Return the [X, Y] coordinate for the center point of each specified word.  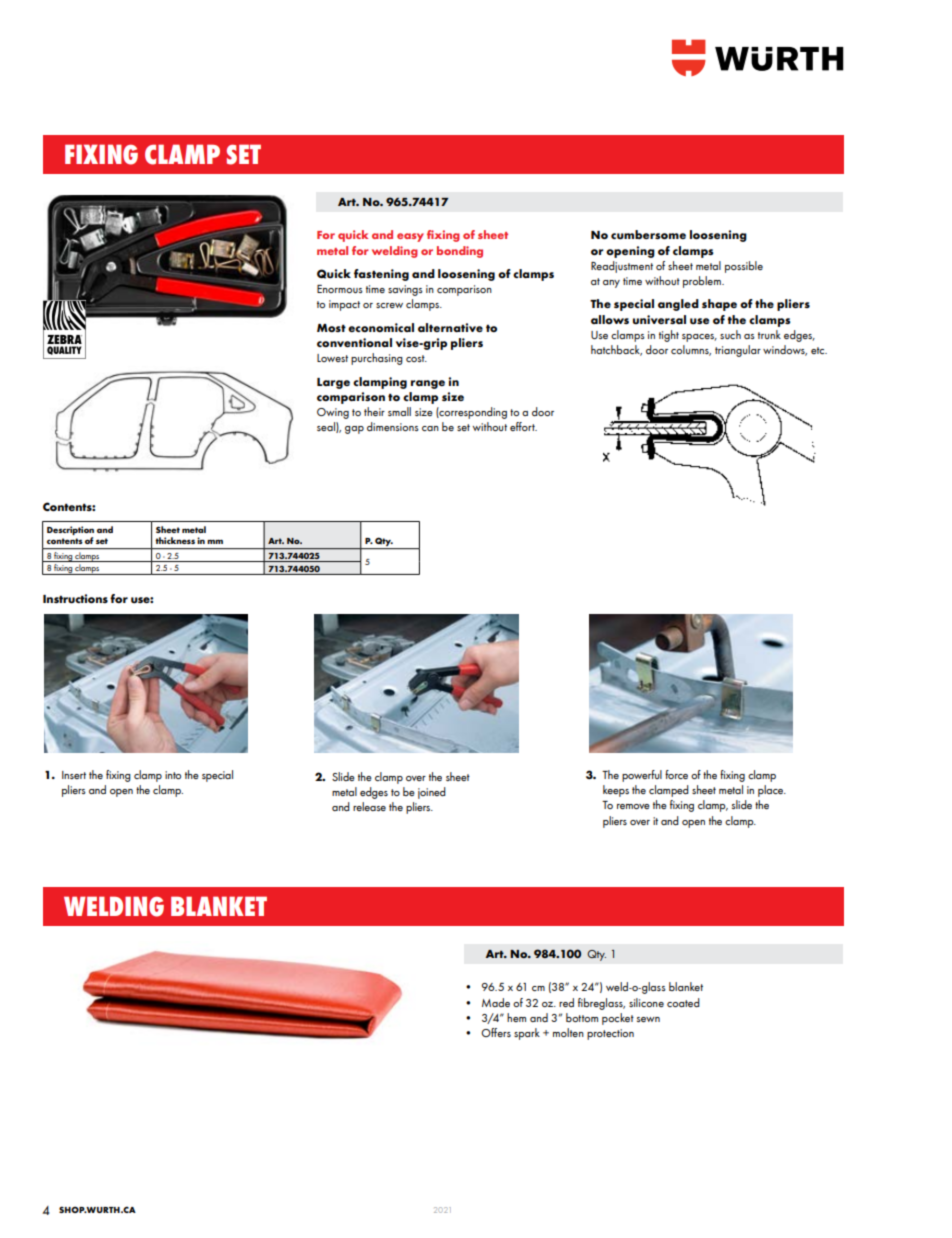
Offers [496, 1032]
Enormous [340, 289]
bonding [460, 252]
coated [683, 1002]
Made [496, 1002]
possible [744, 267]
